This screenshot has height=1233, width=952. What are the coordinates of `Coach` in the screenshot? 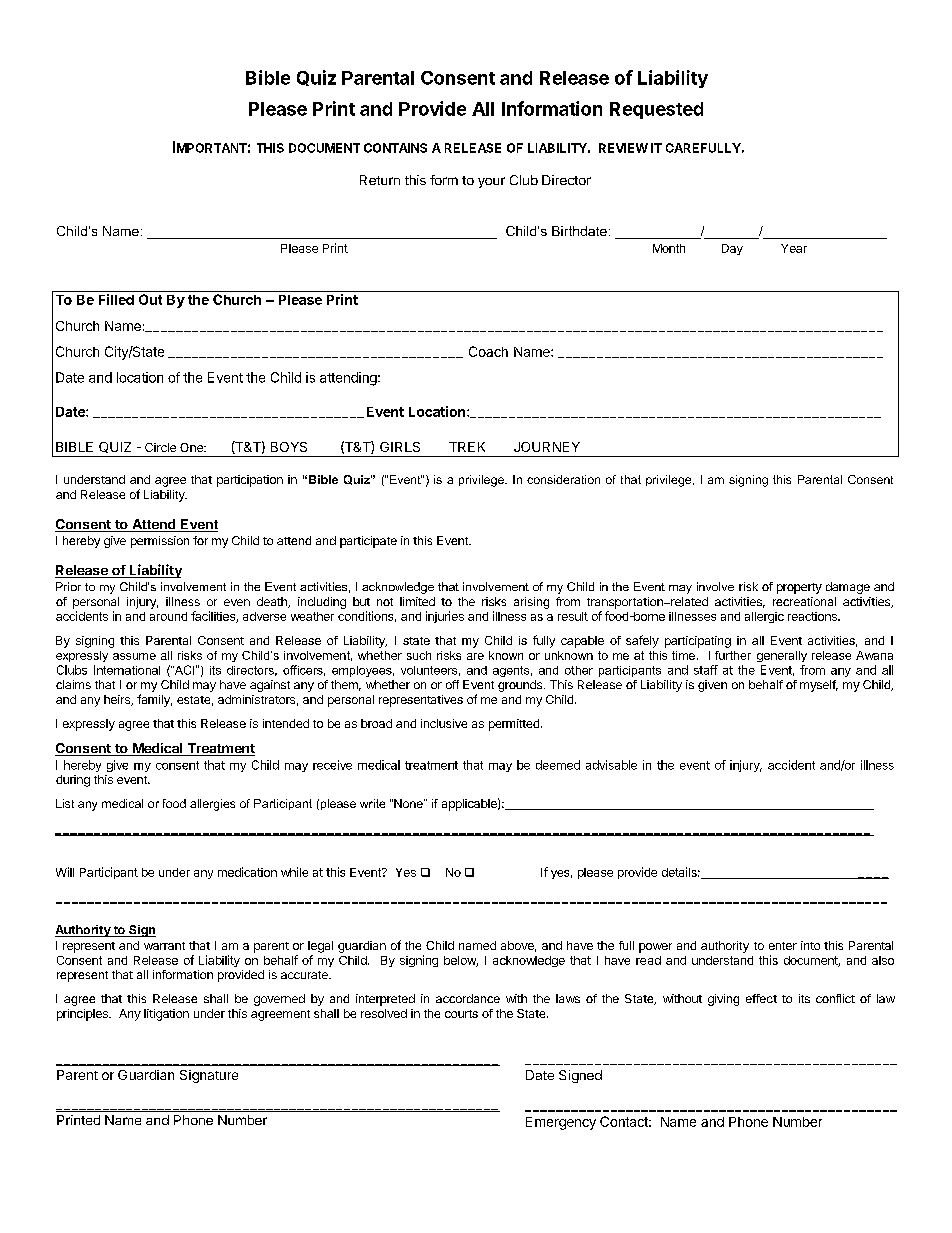 It's located at (488, 351).
